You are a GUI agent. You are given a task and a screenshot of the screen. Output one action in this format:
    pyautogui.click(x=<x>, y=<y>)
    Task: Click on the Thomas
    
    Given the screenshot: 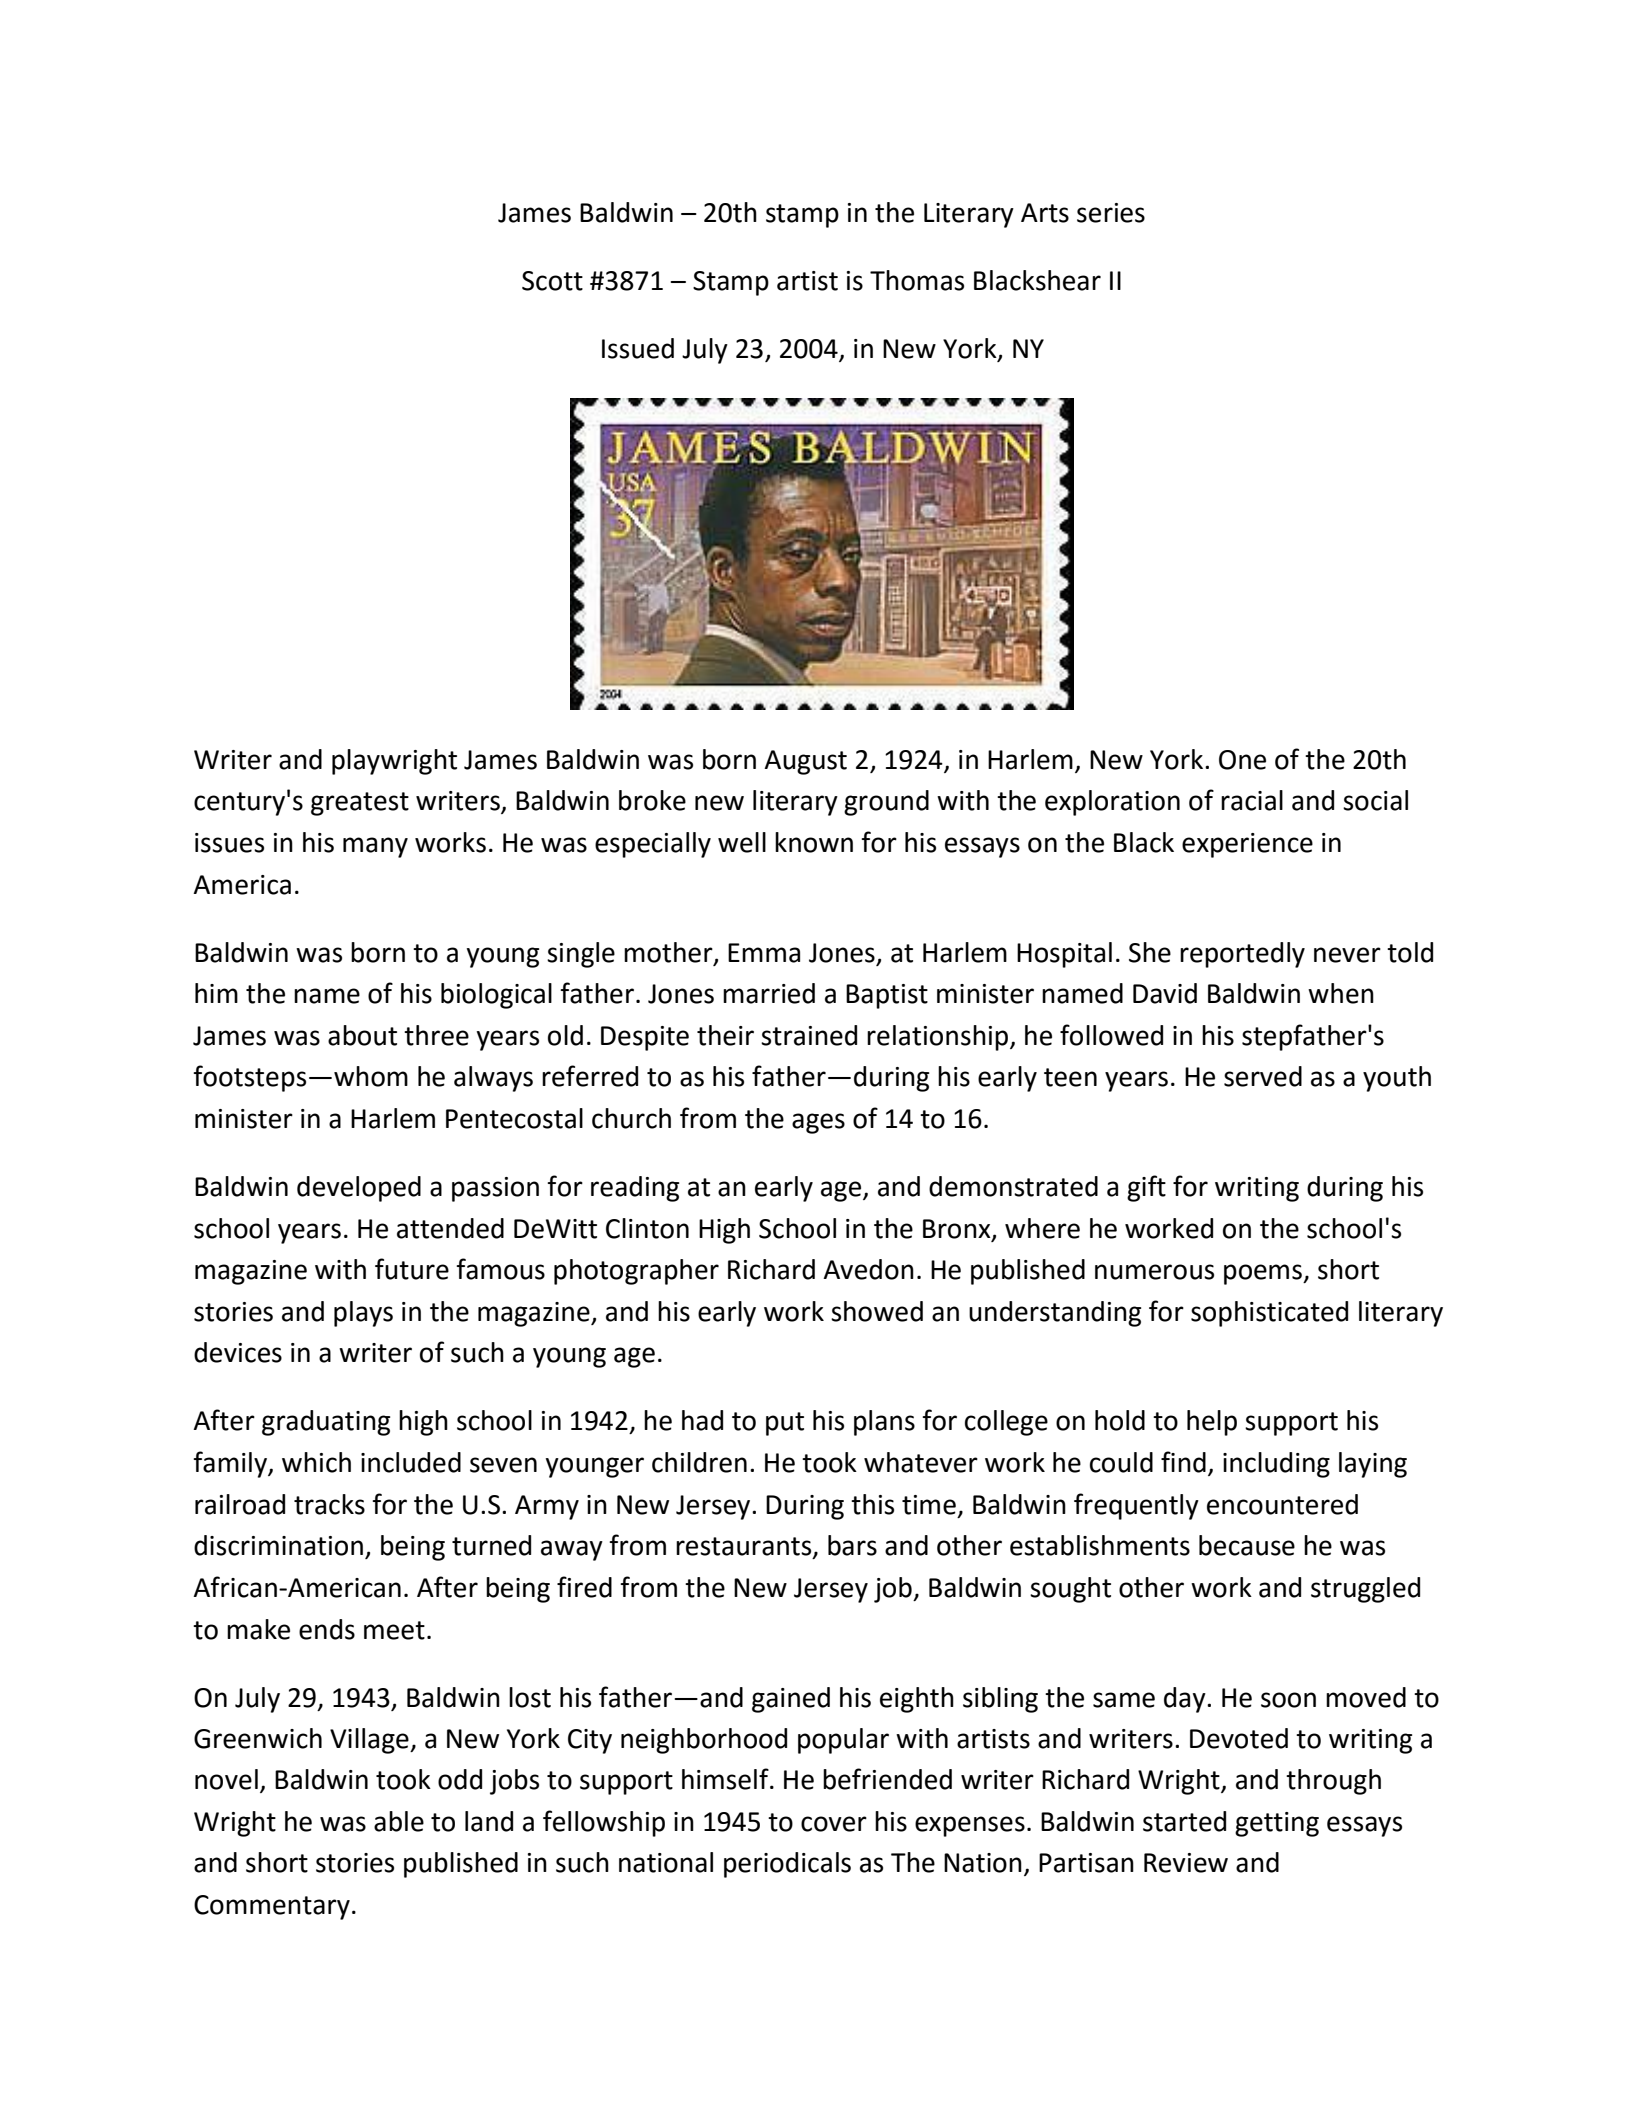 What is the action you would take?
    pyautogui.click(x=917, y=280)
